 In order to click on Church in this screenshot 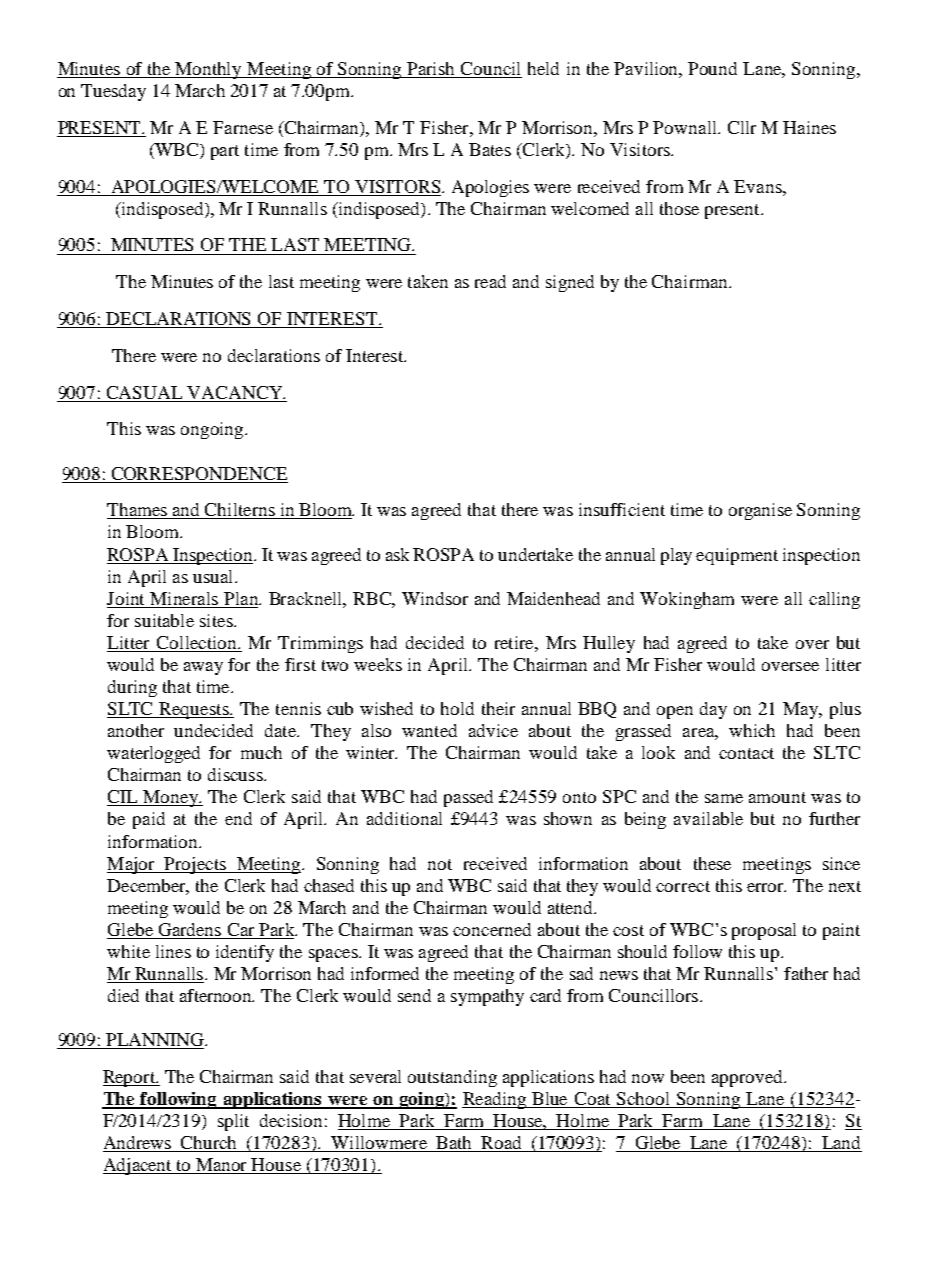, I will do `click(209, 1144)`.
